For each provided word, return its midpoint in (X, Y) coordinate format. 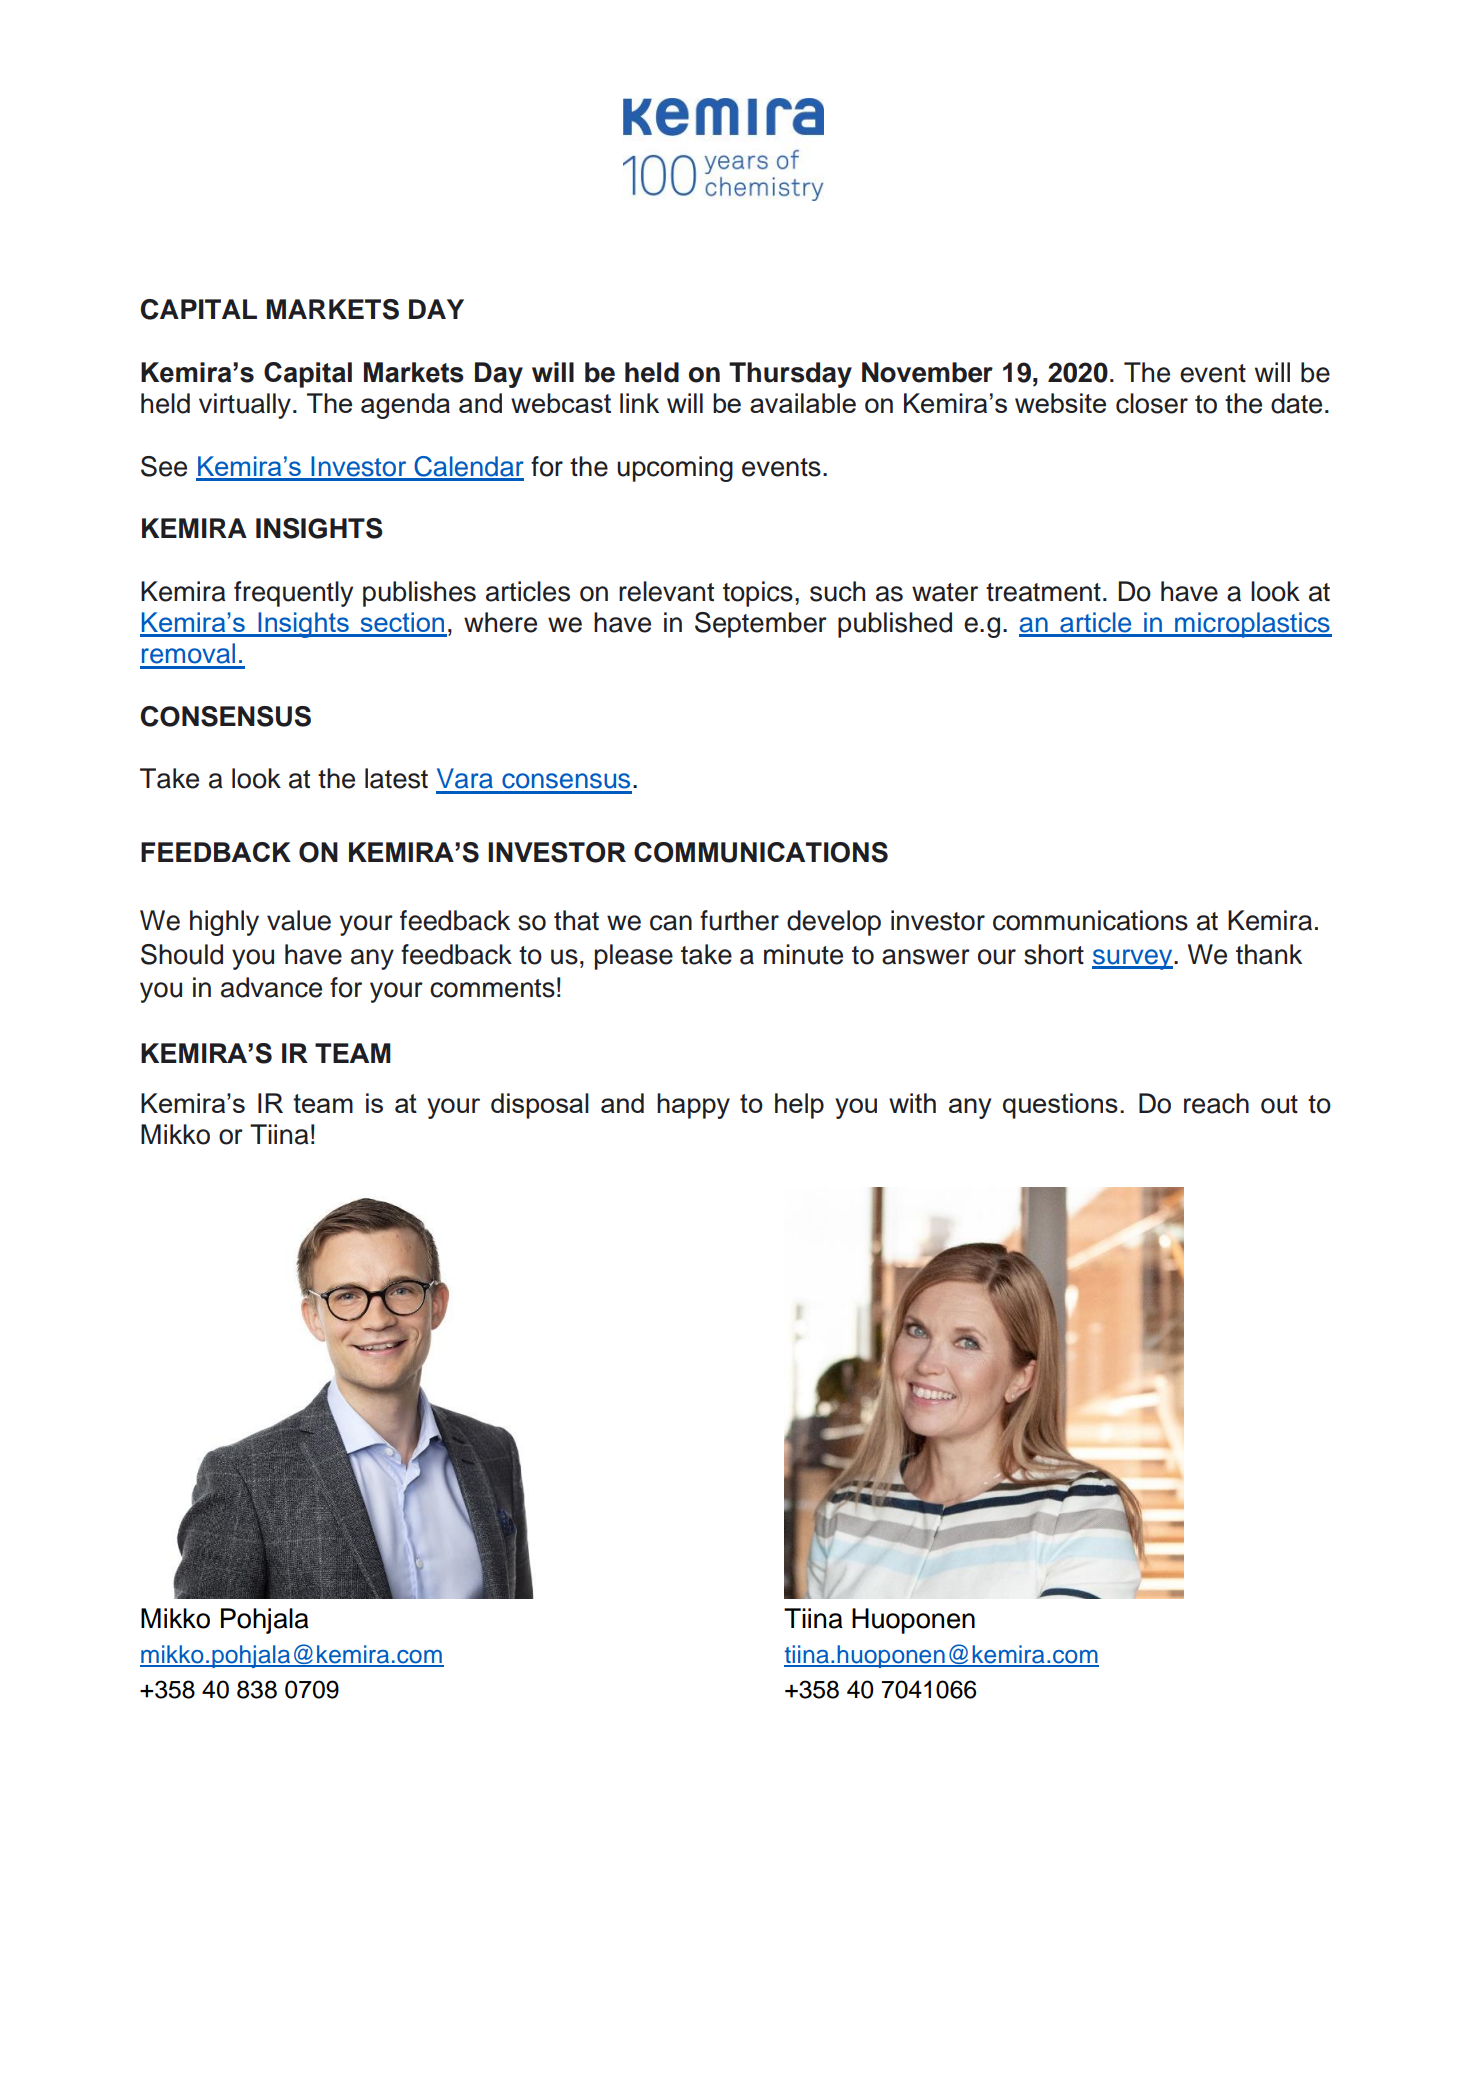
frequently (293, 594)
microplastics (1252, 625)
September (761, 625)
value (299, 920)
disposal (540, 1106)
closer (1152, 403)
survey (1133, 959)
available (803, 403)
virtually (245, 406)
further (739, 920)
